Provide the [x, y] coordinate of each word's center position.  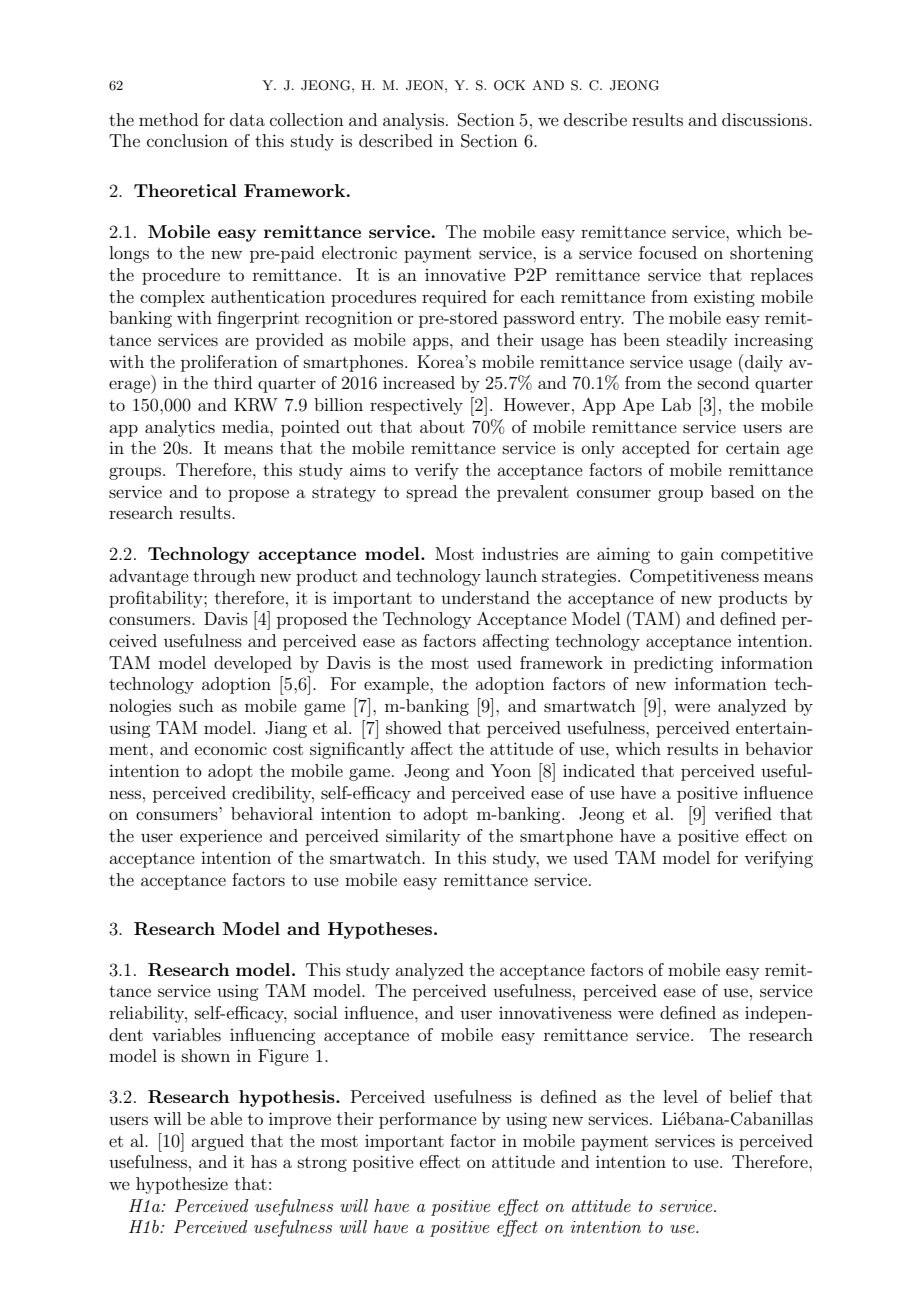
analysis [413, 121]
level [680, 1096]
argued [217, 1142]
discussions [766, 119]
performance [428, 1120]
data [247, 119]
